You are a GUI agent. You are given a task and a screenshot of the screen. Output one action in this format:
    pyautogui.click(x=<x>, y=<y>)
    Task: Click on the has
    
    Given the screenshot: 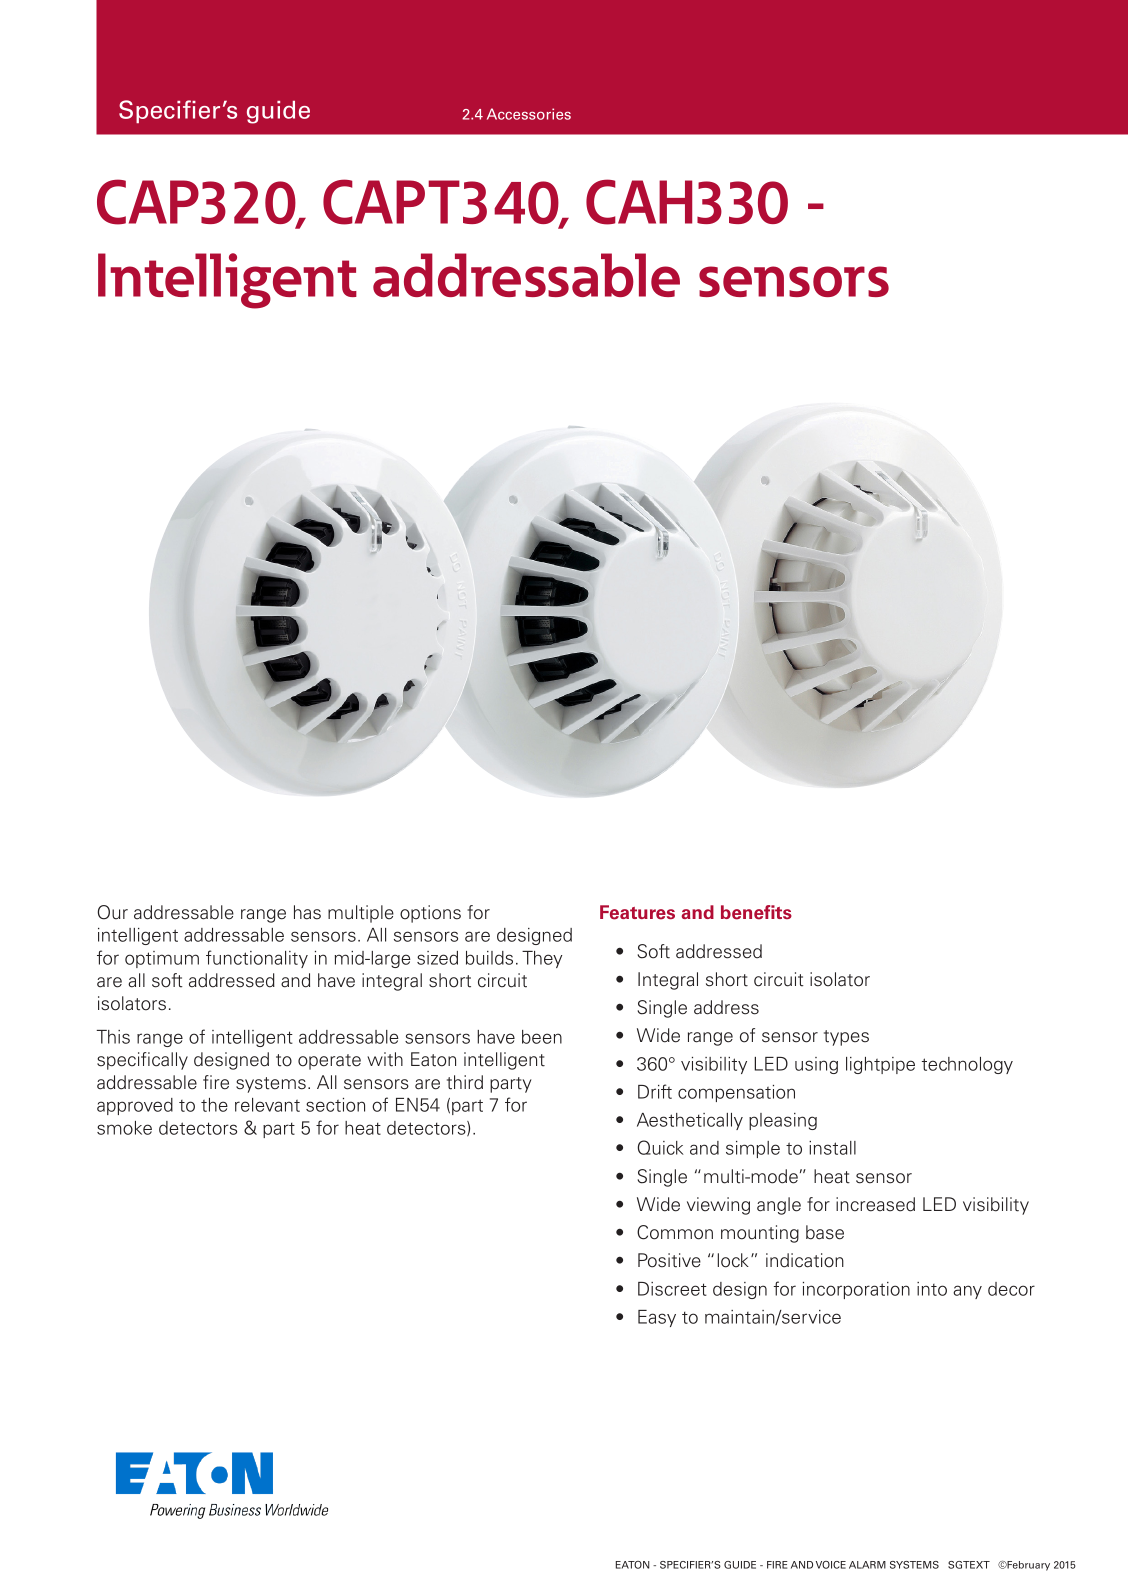 What is the action you would take?
    pyautogui.click(x=307, y=912)
